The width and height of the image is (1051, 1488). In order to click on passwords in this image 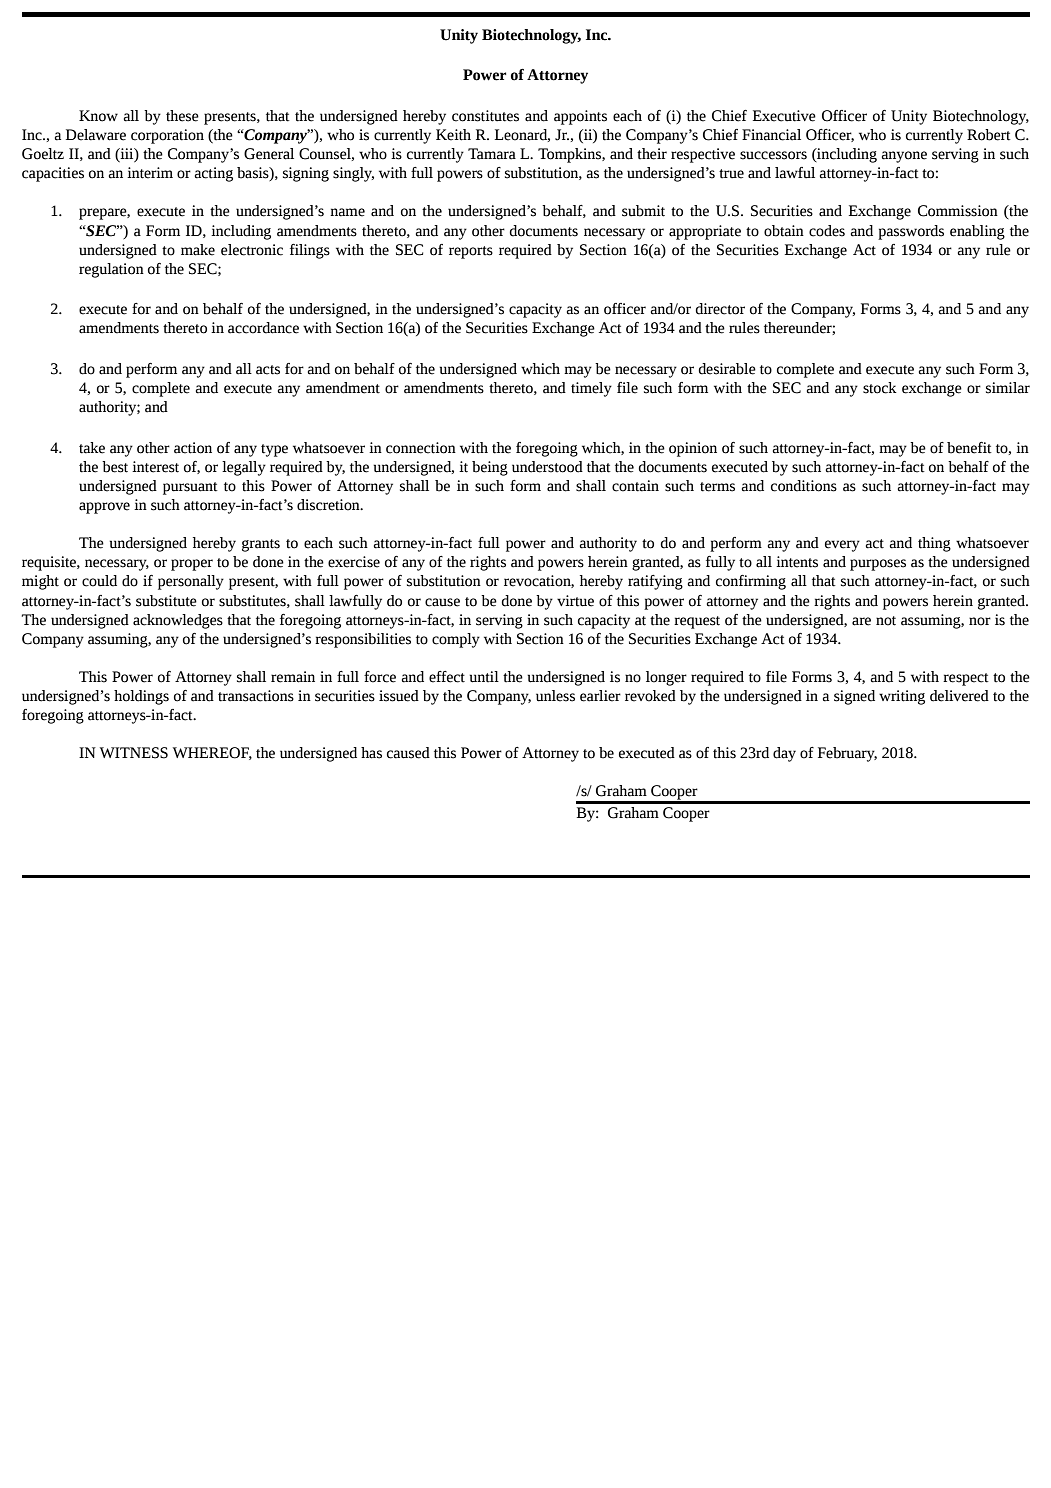, I will do `click(911, 232)`.
